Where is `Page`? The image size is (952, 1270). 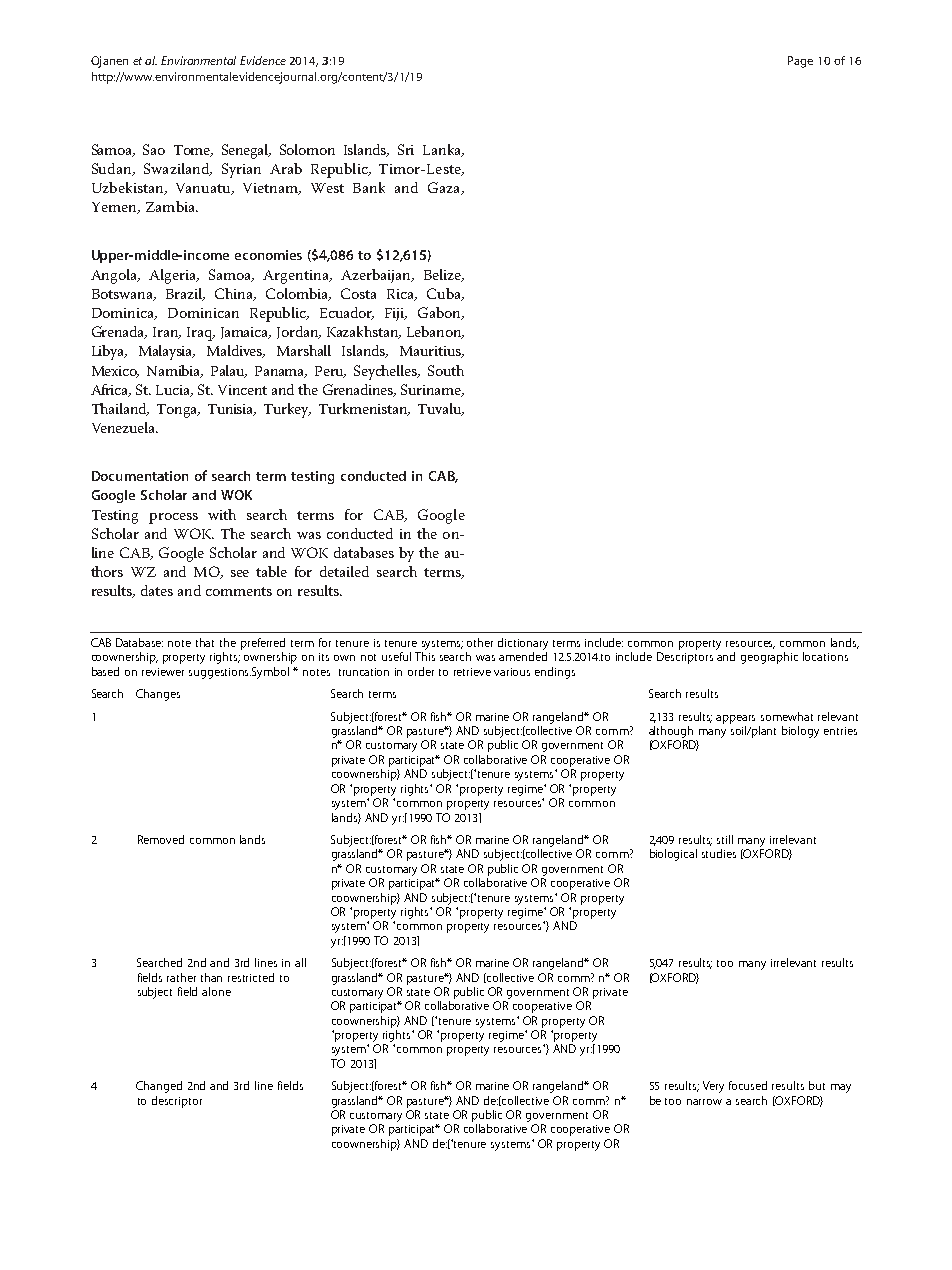
Page is located at coordinates (800, 62).
